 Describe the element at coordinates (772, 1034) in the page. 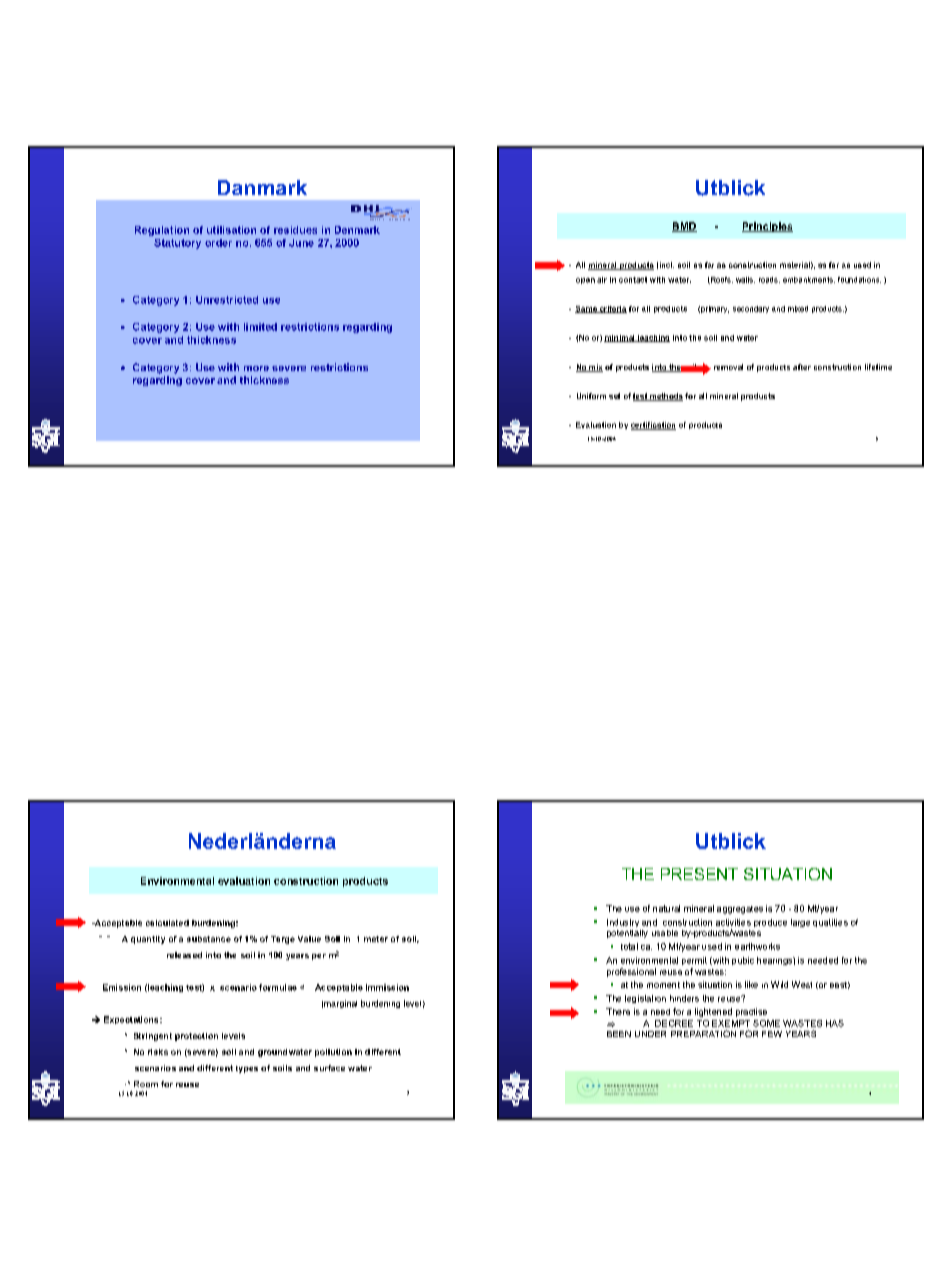

I see `FEW` at that location.
